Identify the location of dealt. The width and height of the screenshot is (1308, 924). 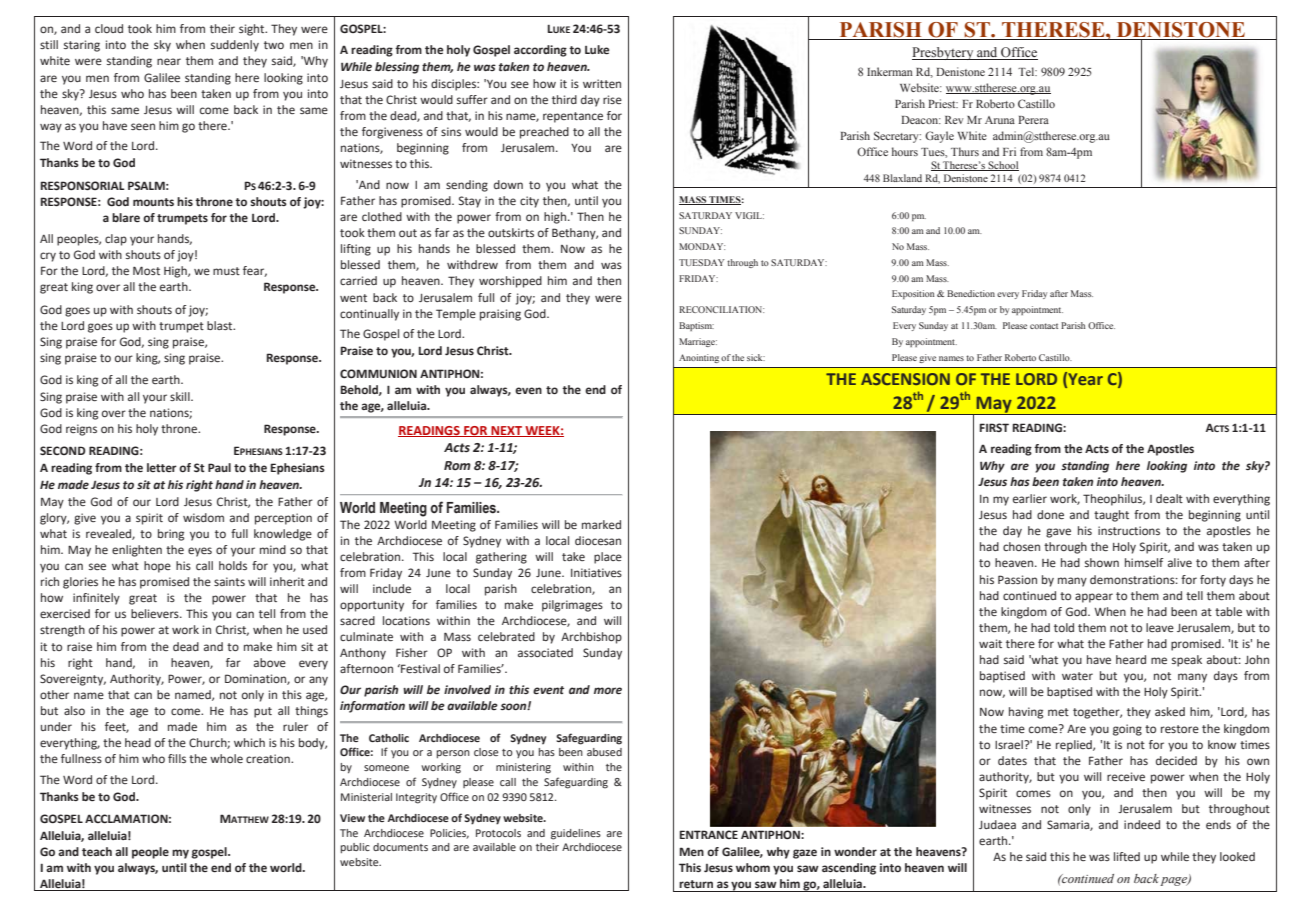
(1169, 498).
